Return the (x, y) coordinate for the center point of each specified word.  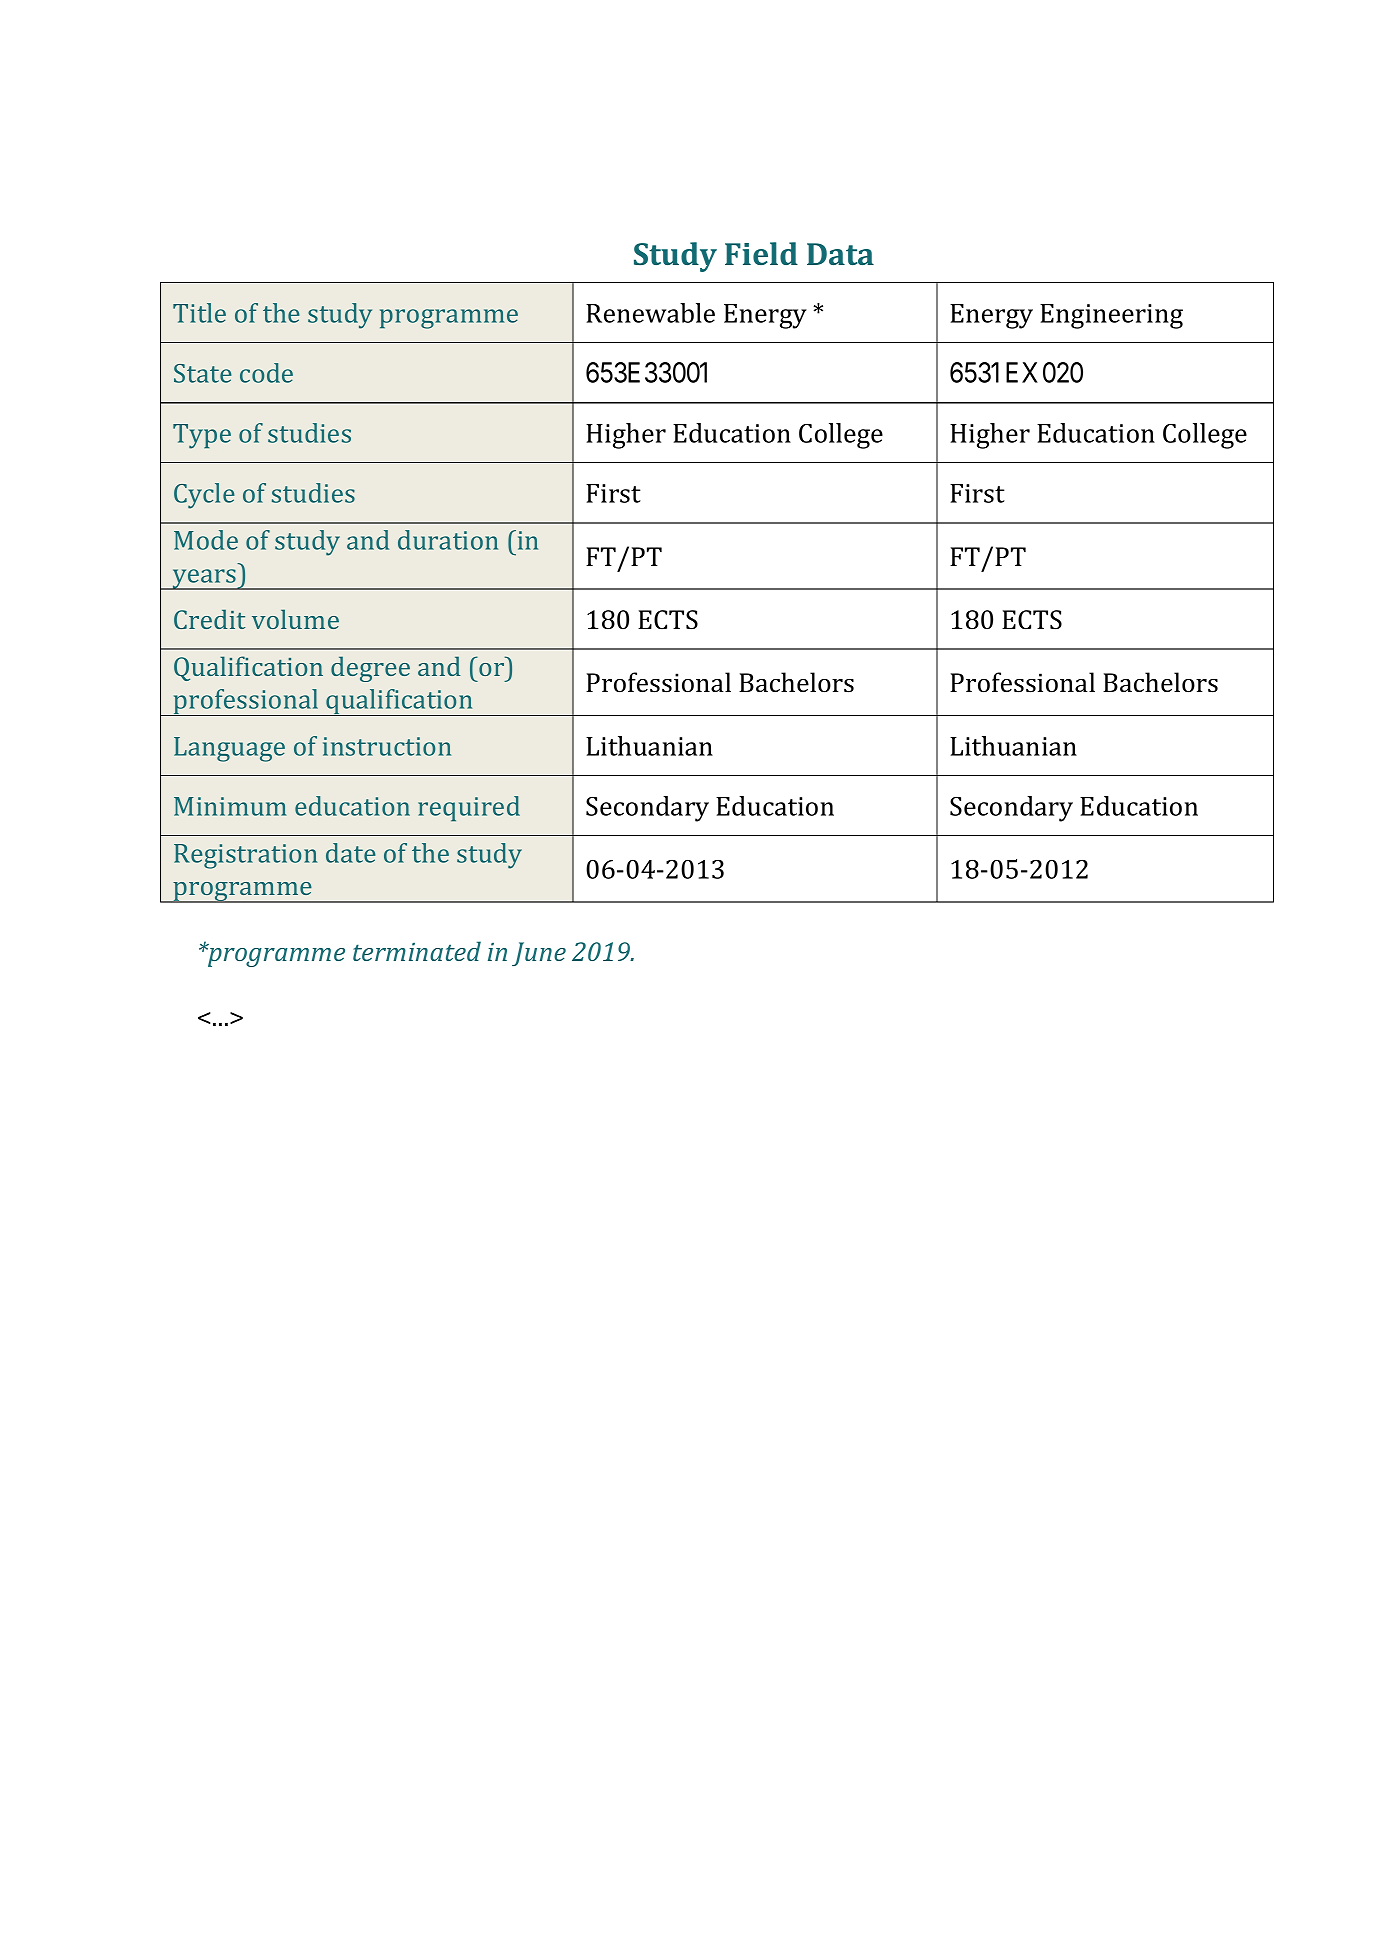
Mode (206, 540)
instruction (387, 746)
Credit (209, 619)
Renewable (650, 313)
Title (199, 313)
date (351, 853)
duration (448, 540)
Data (840, 254)
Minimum (230, 806)
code (266, 373)
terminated (417, 951)
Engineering (1111, 316)
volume (295, 619)
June (539, 954)
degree (370, 669)
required (469, 809)
